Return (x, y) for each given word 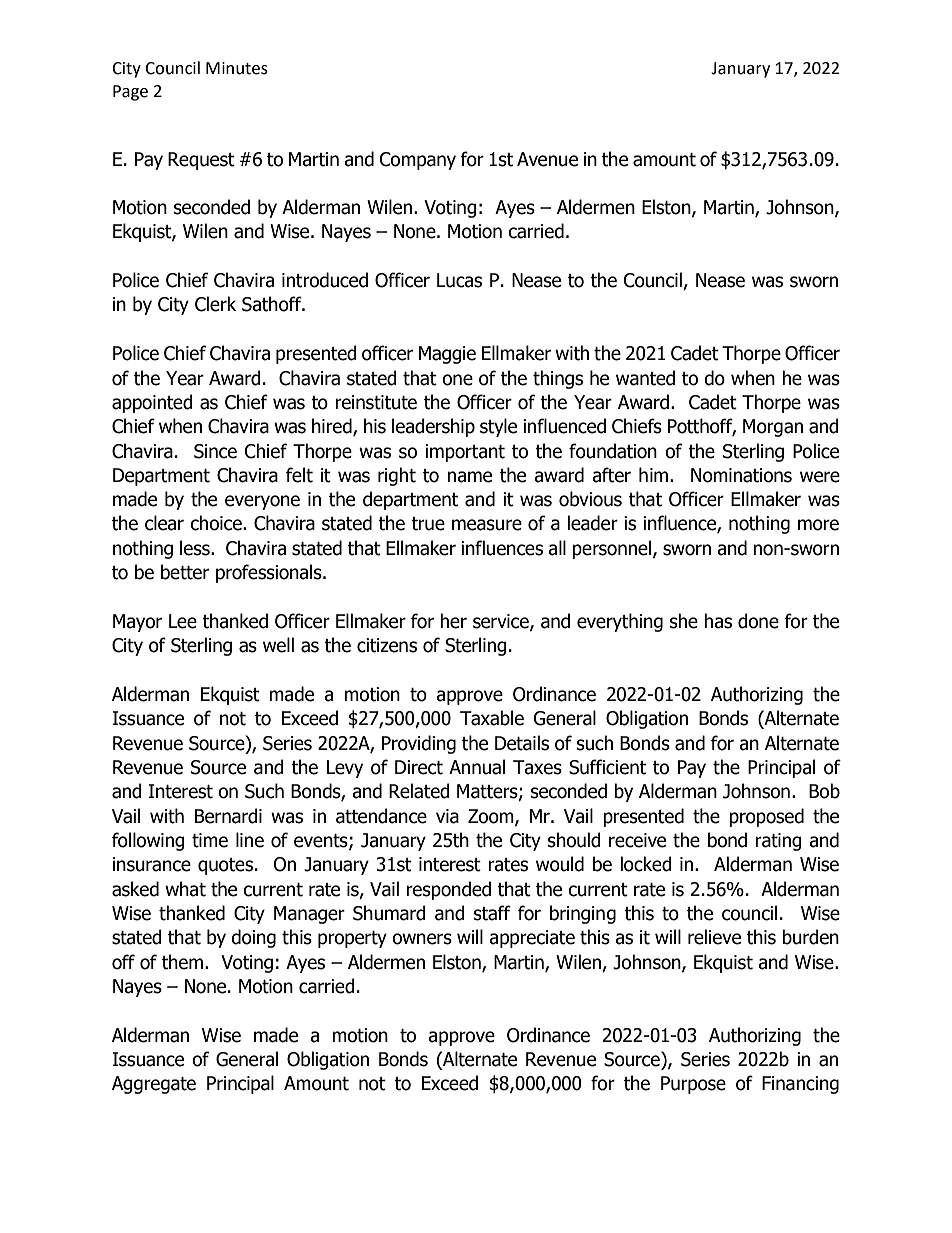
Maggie (447, 355)
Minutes (237, 68)
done (758, 621)
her (453, 621)
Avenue (547, 159)
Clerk (215, 304)
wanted (645, 378)
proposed (766, 817)
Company (418, 161)
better (185, 572)
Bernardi (228, 816)
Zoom (492, 817)
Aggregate (154, 1085)
